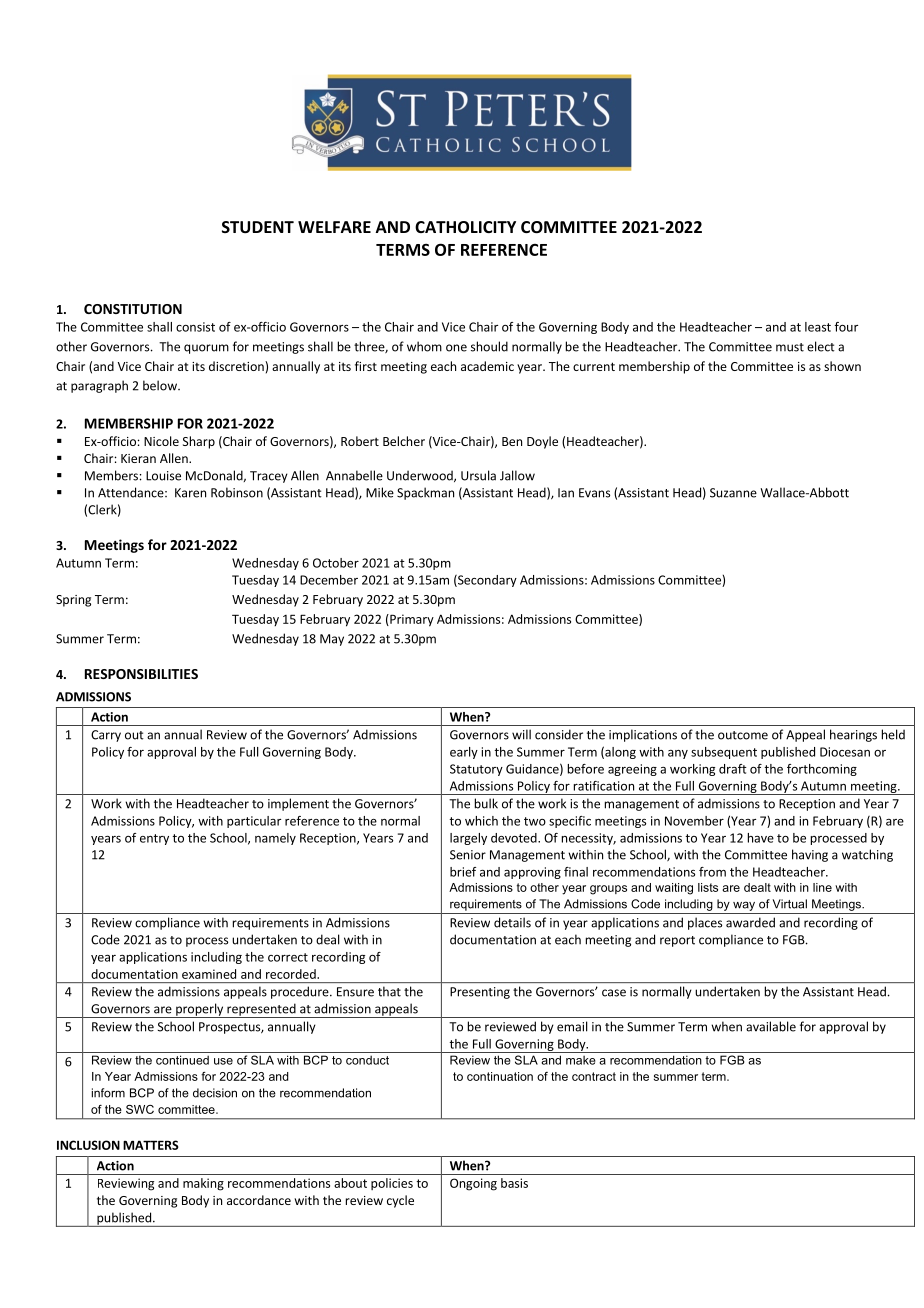 The image size is (924, 1308). Describe the element at coordinates (473, 1184) in the screenshot. I see `Ongoing` at that location.
